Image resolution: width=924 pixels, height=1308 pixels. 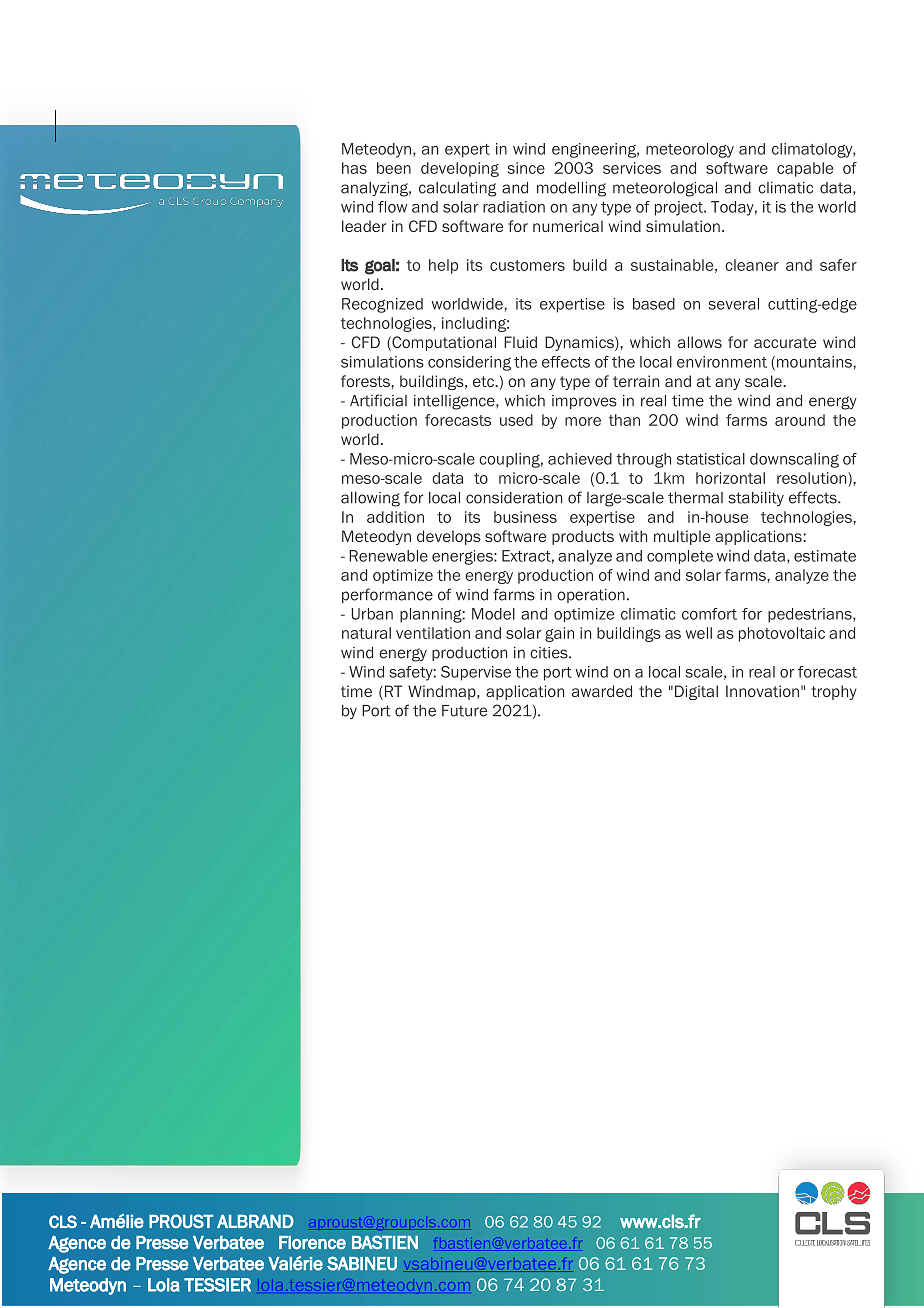 What do you see at coordinates (568, 226) in the screenshot?
I see `numerical` at bounding box center [568, 226].
